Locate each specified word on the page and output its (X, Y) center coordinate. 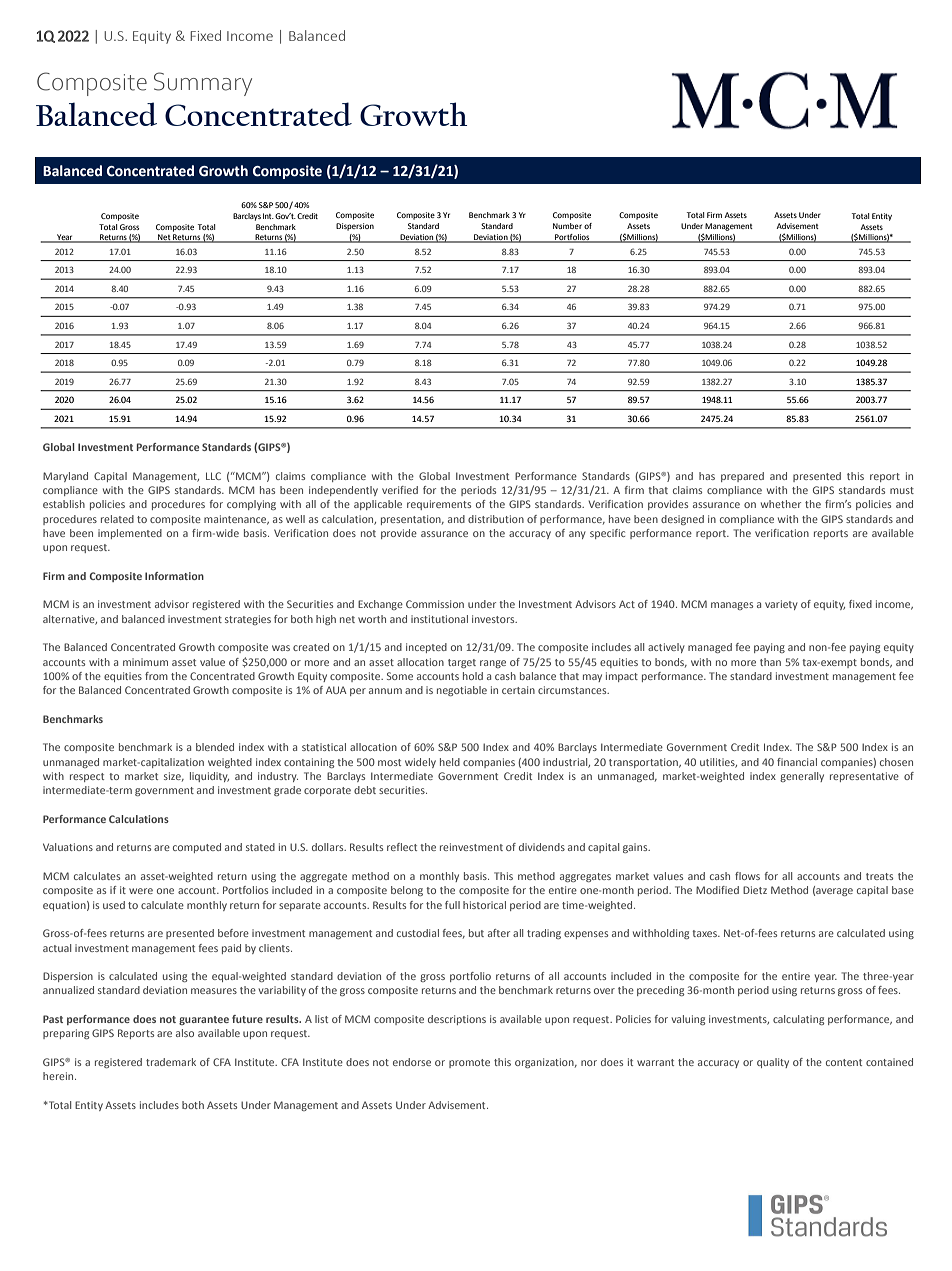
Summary (203, 84)
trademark (171, 1062)
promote (469, 1063)
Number (567, 226)
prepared (742, 477)
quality (773, 1063)
